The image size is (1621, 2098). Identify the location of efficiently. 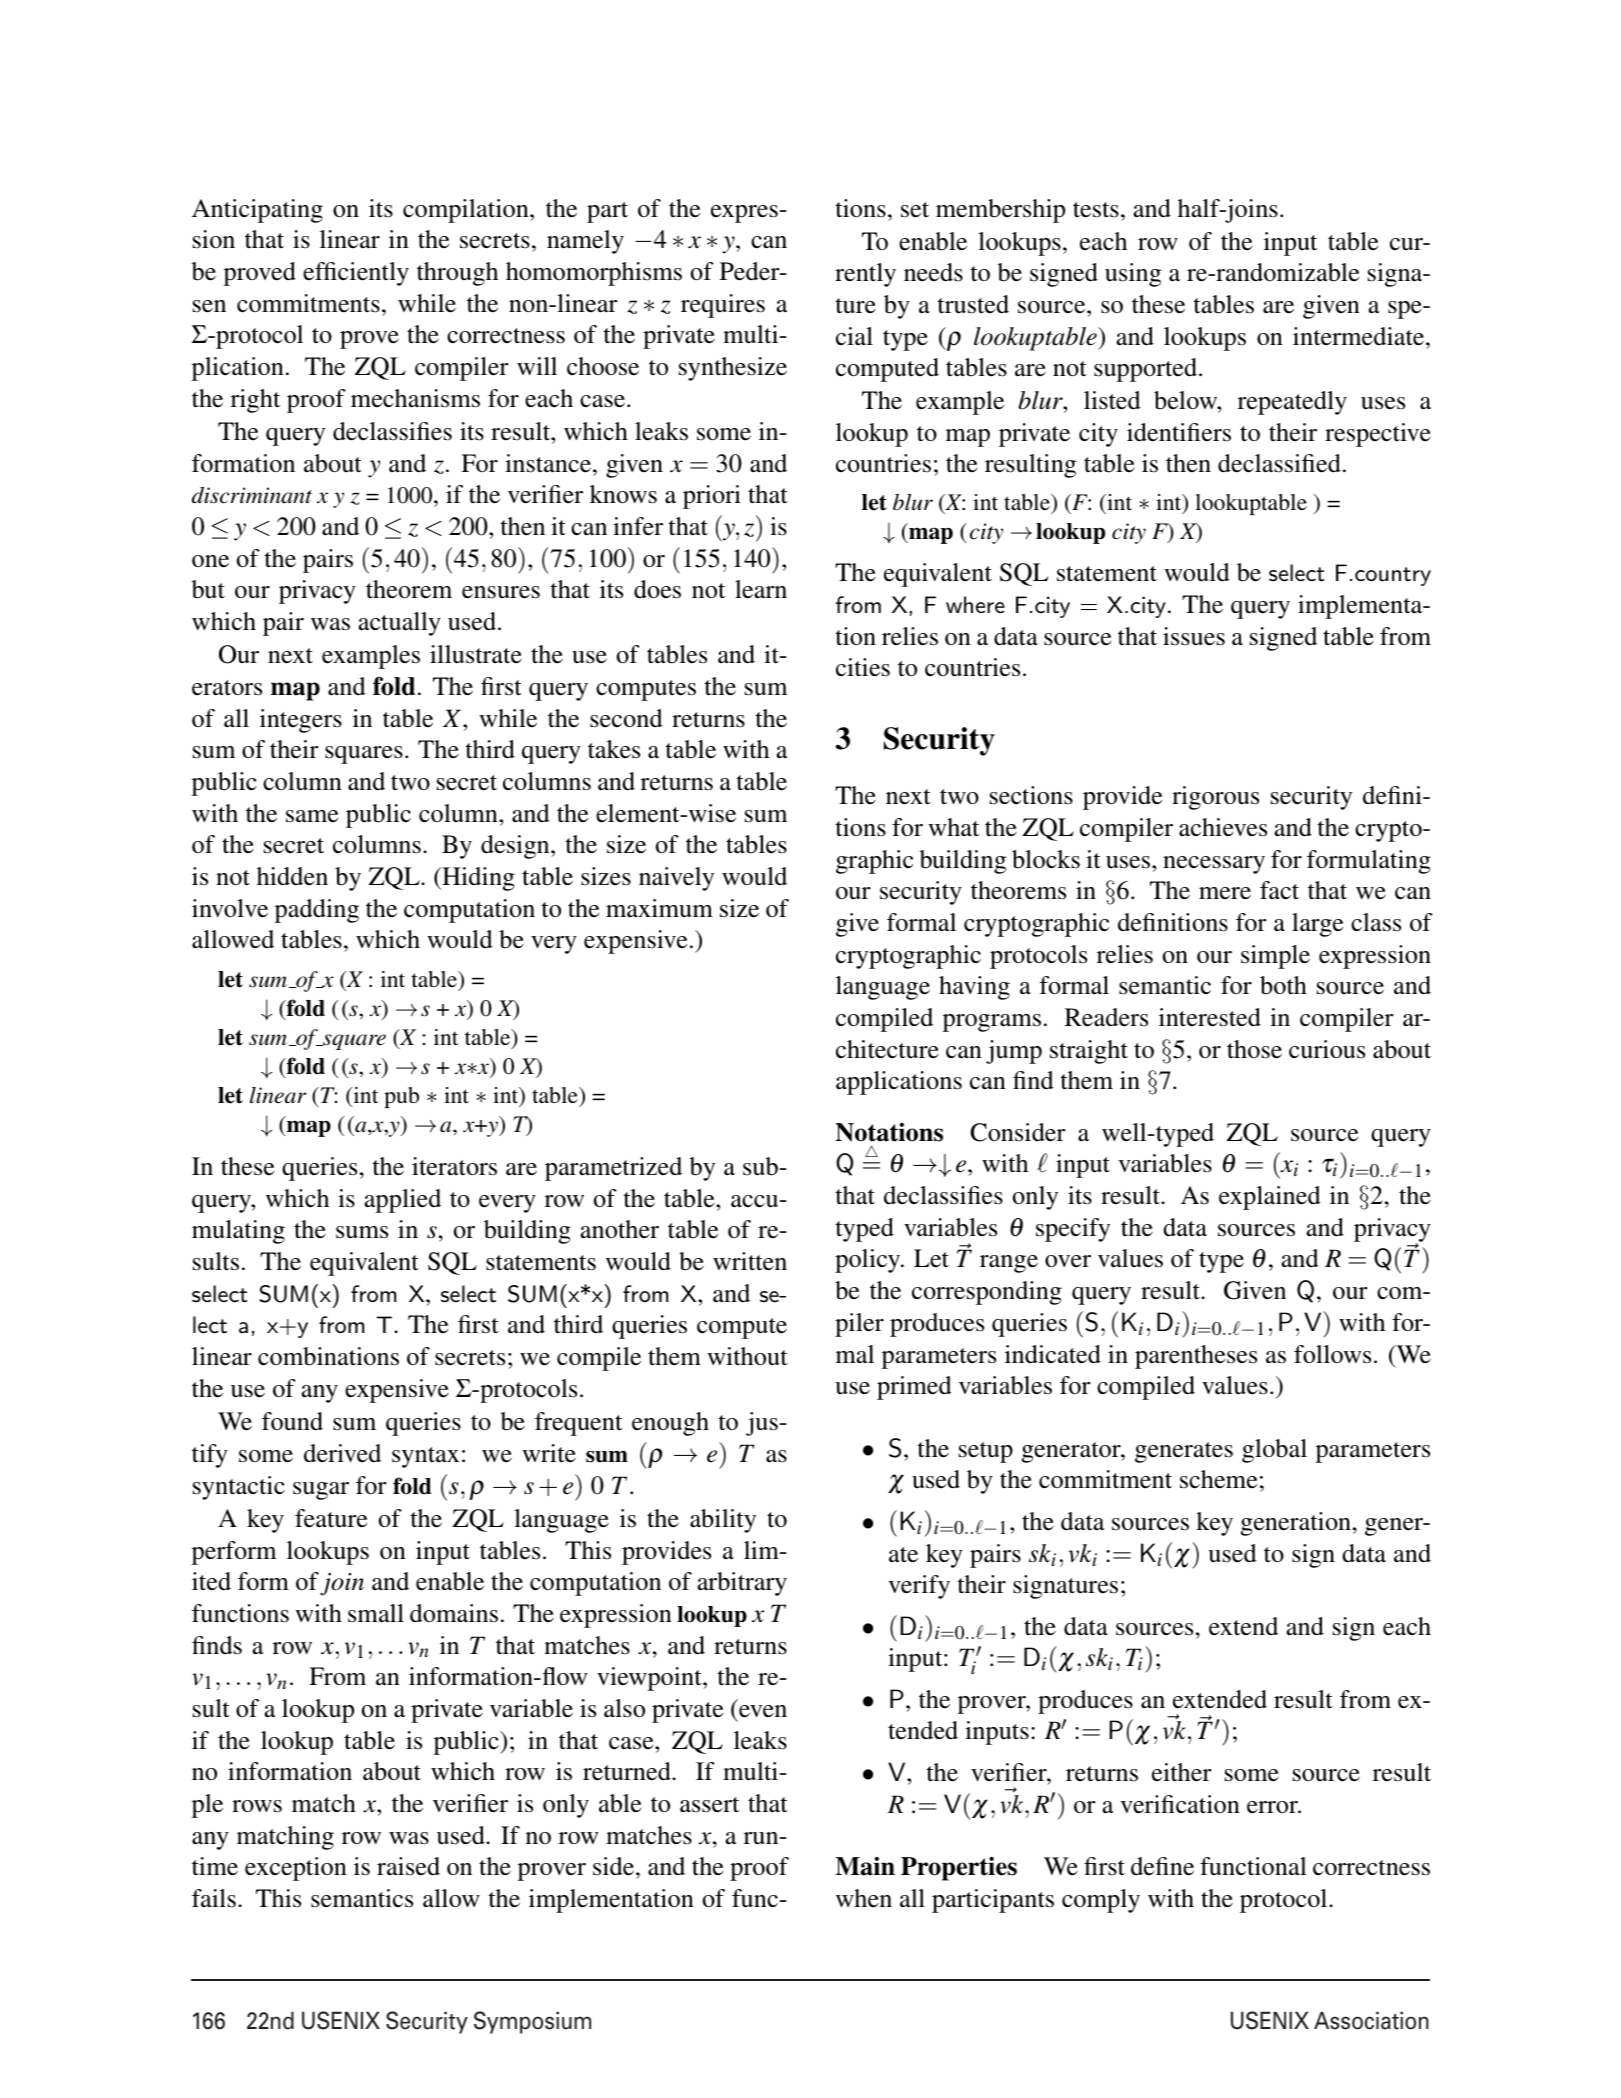
(356, 274).
